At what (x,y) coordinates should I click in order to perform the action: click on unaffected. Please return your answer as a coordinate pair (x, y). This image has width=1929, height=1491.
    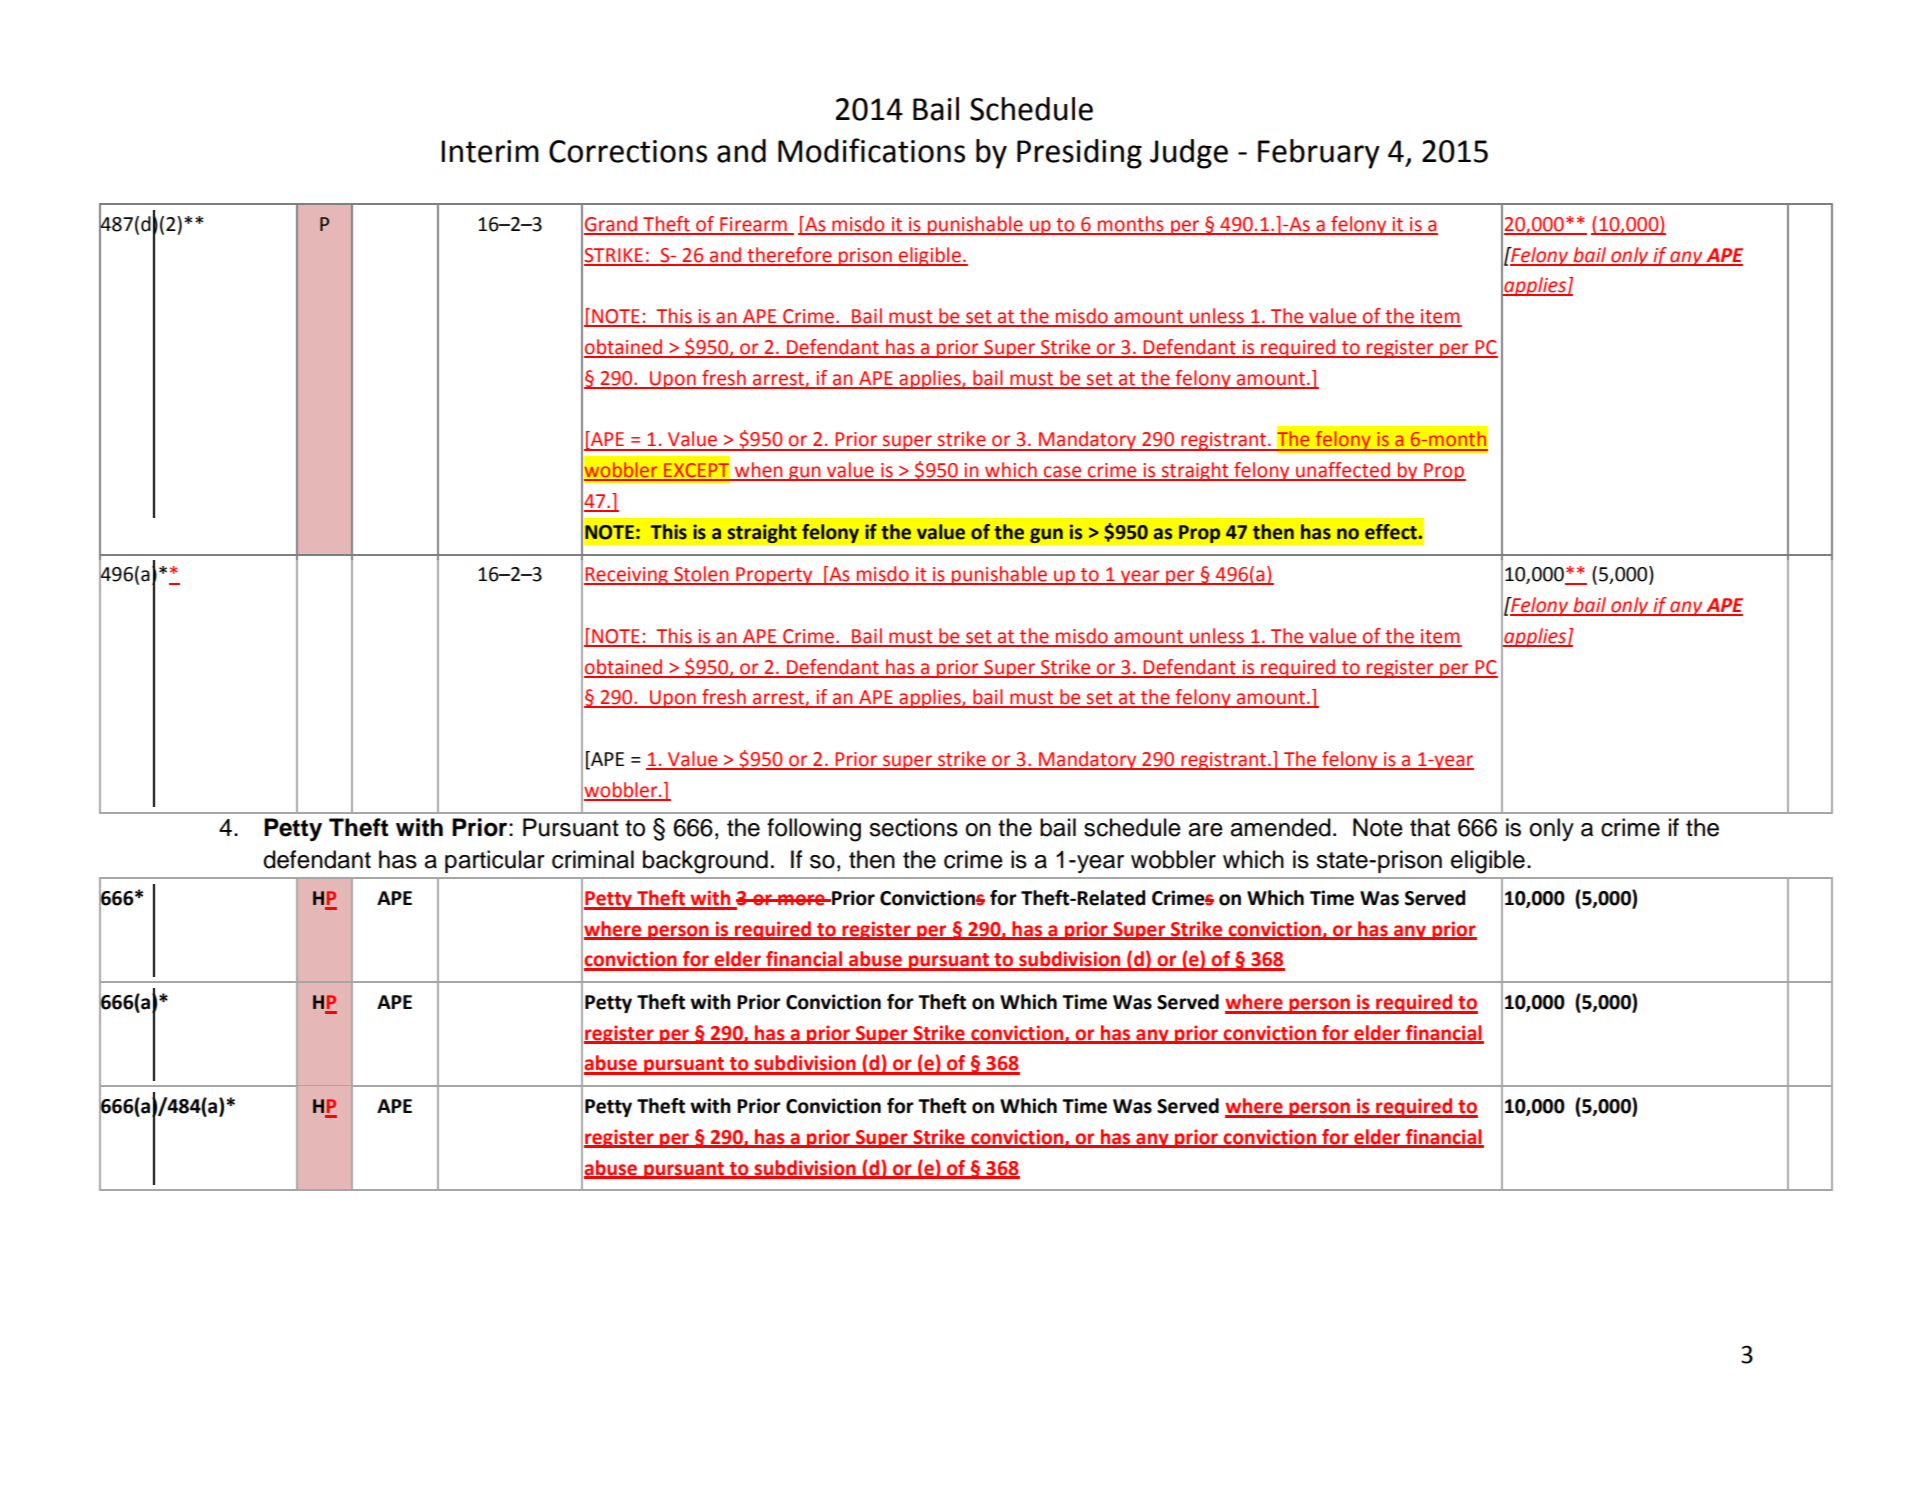
    Looking at the image, I should click on (1343, 471).
